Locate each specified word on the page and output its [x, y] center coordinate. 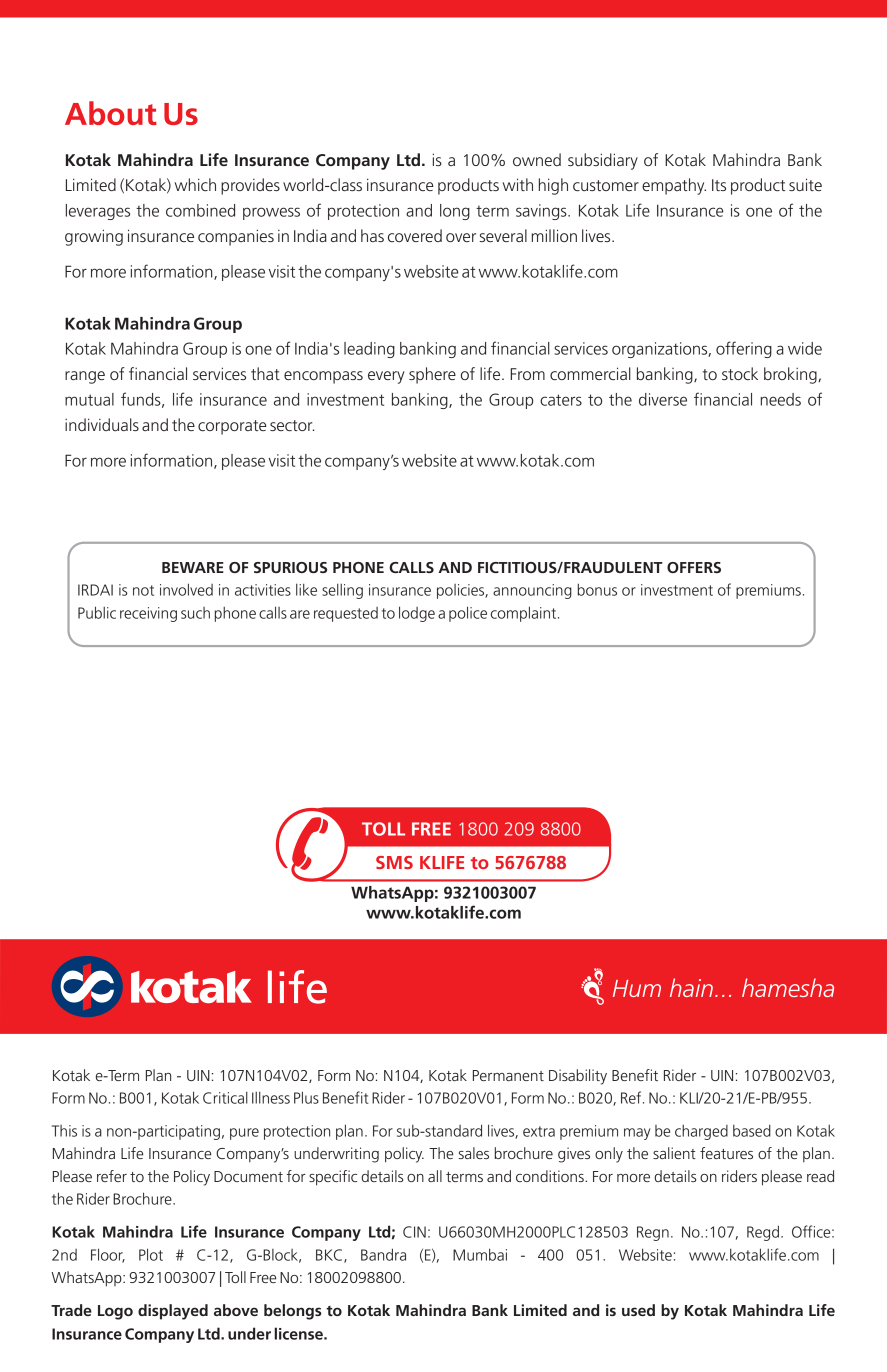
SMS [394, 862]
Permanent [508, 1075]
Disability [578, 1077]
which [195, 184]
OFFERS [694, 567]
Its [719, 185]
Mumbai [480, 1254]
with [518, 184]
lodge [417, 614]
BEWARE [193, 567]
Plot [151, 1254]
